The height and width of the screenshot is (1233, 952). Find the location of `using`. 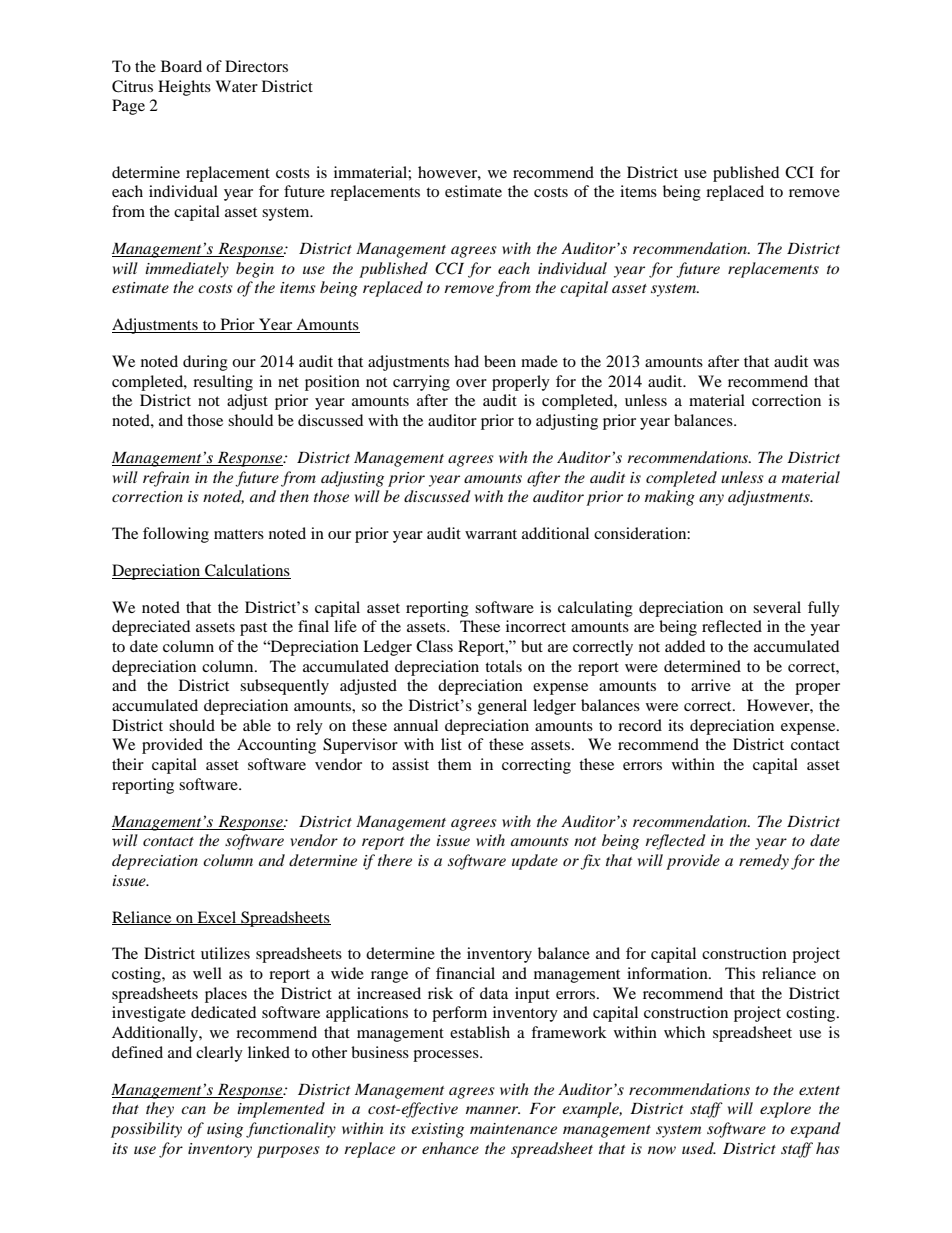

using is located at coordinates (225, 1130).
